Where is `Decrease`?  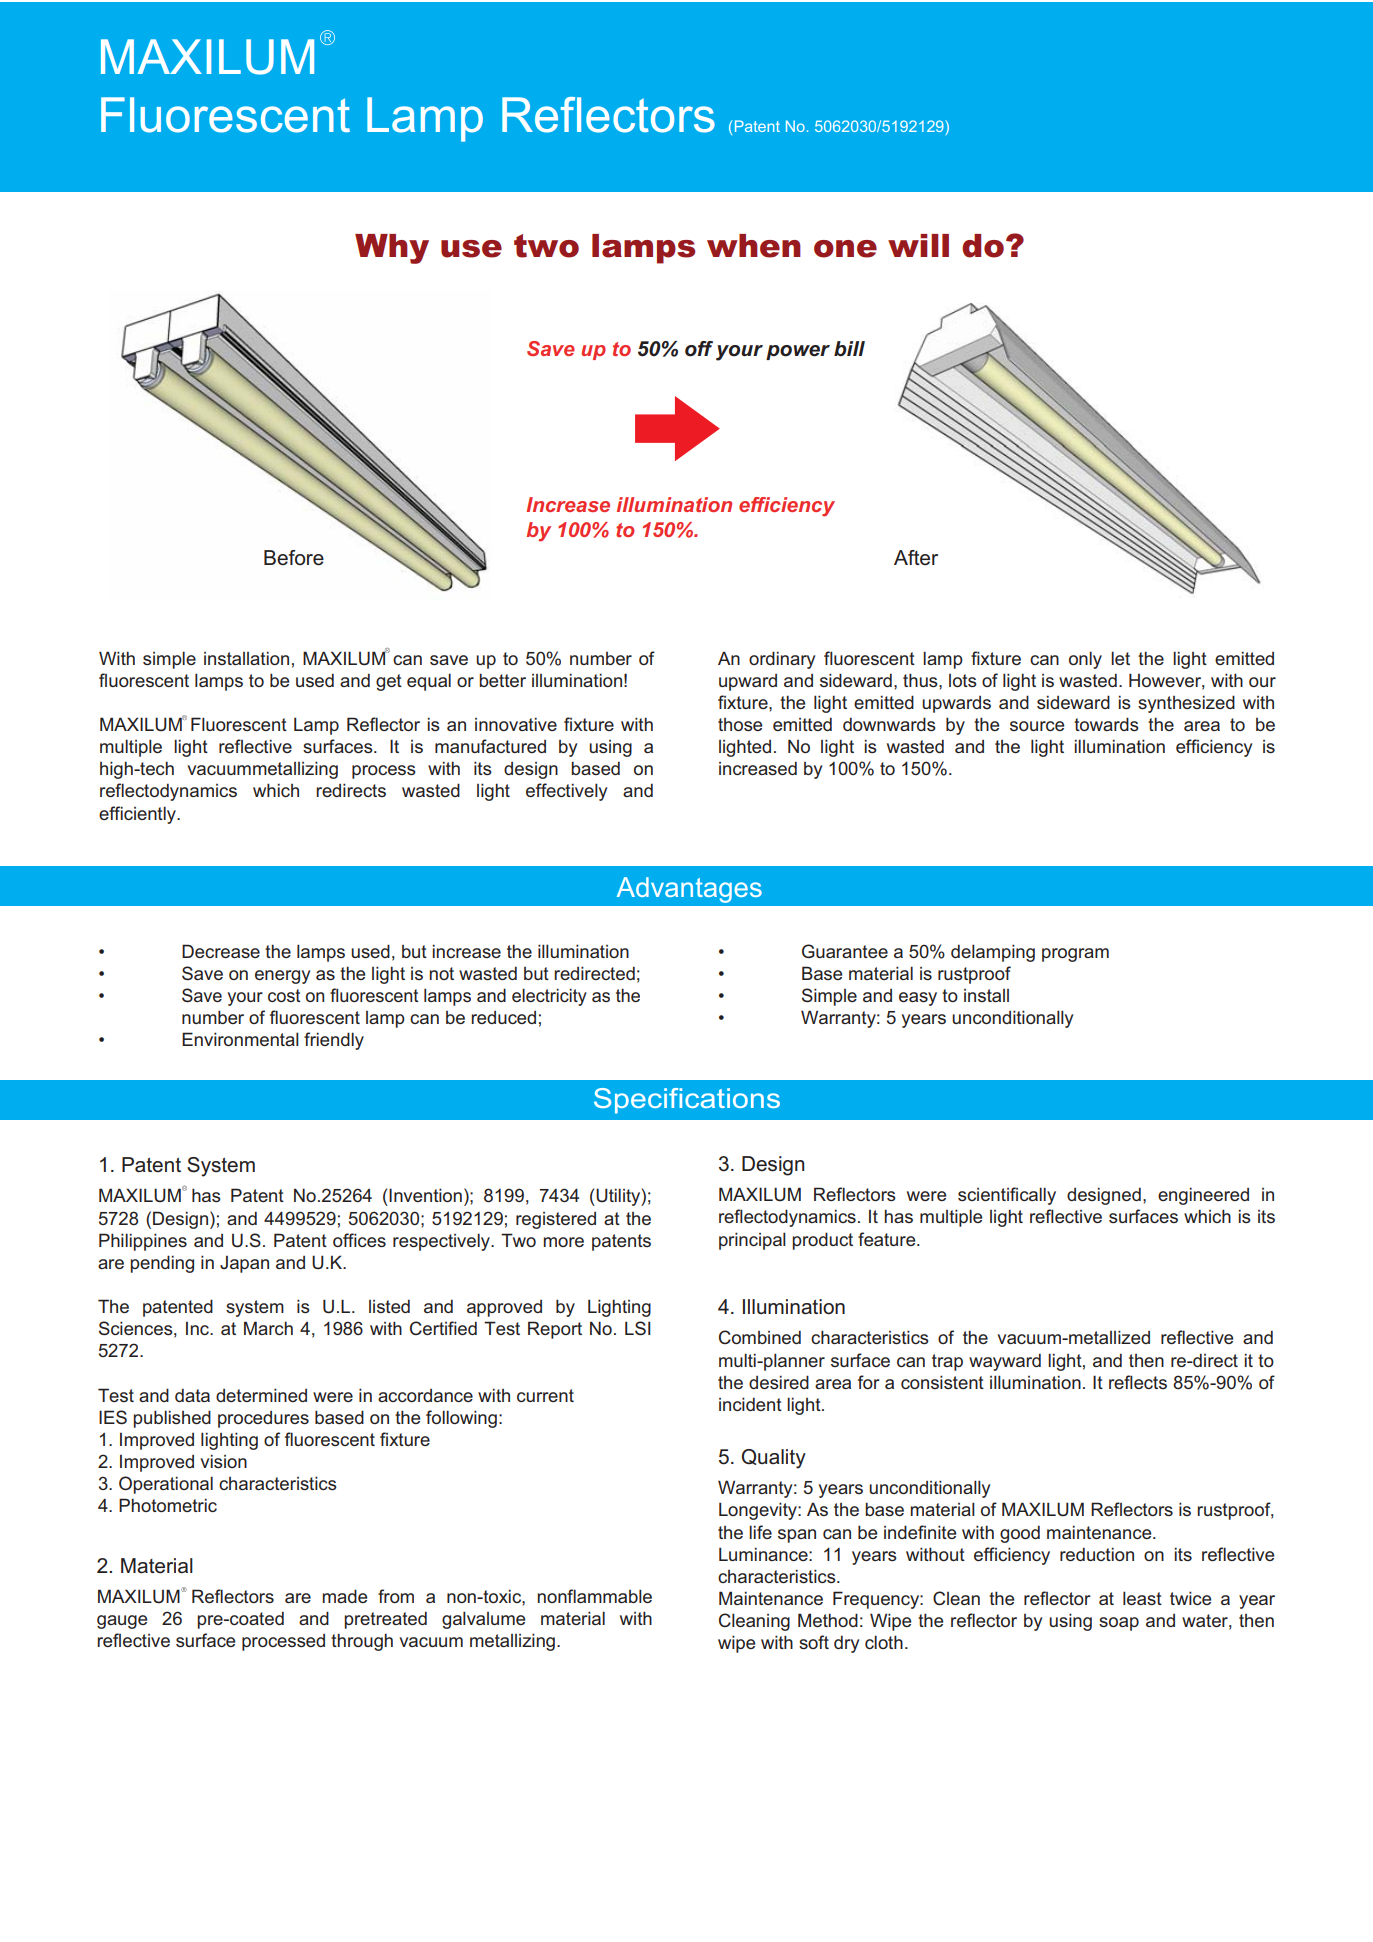 Decrease is located at coordinates (221, 951).
